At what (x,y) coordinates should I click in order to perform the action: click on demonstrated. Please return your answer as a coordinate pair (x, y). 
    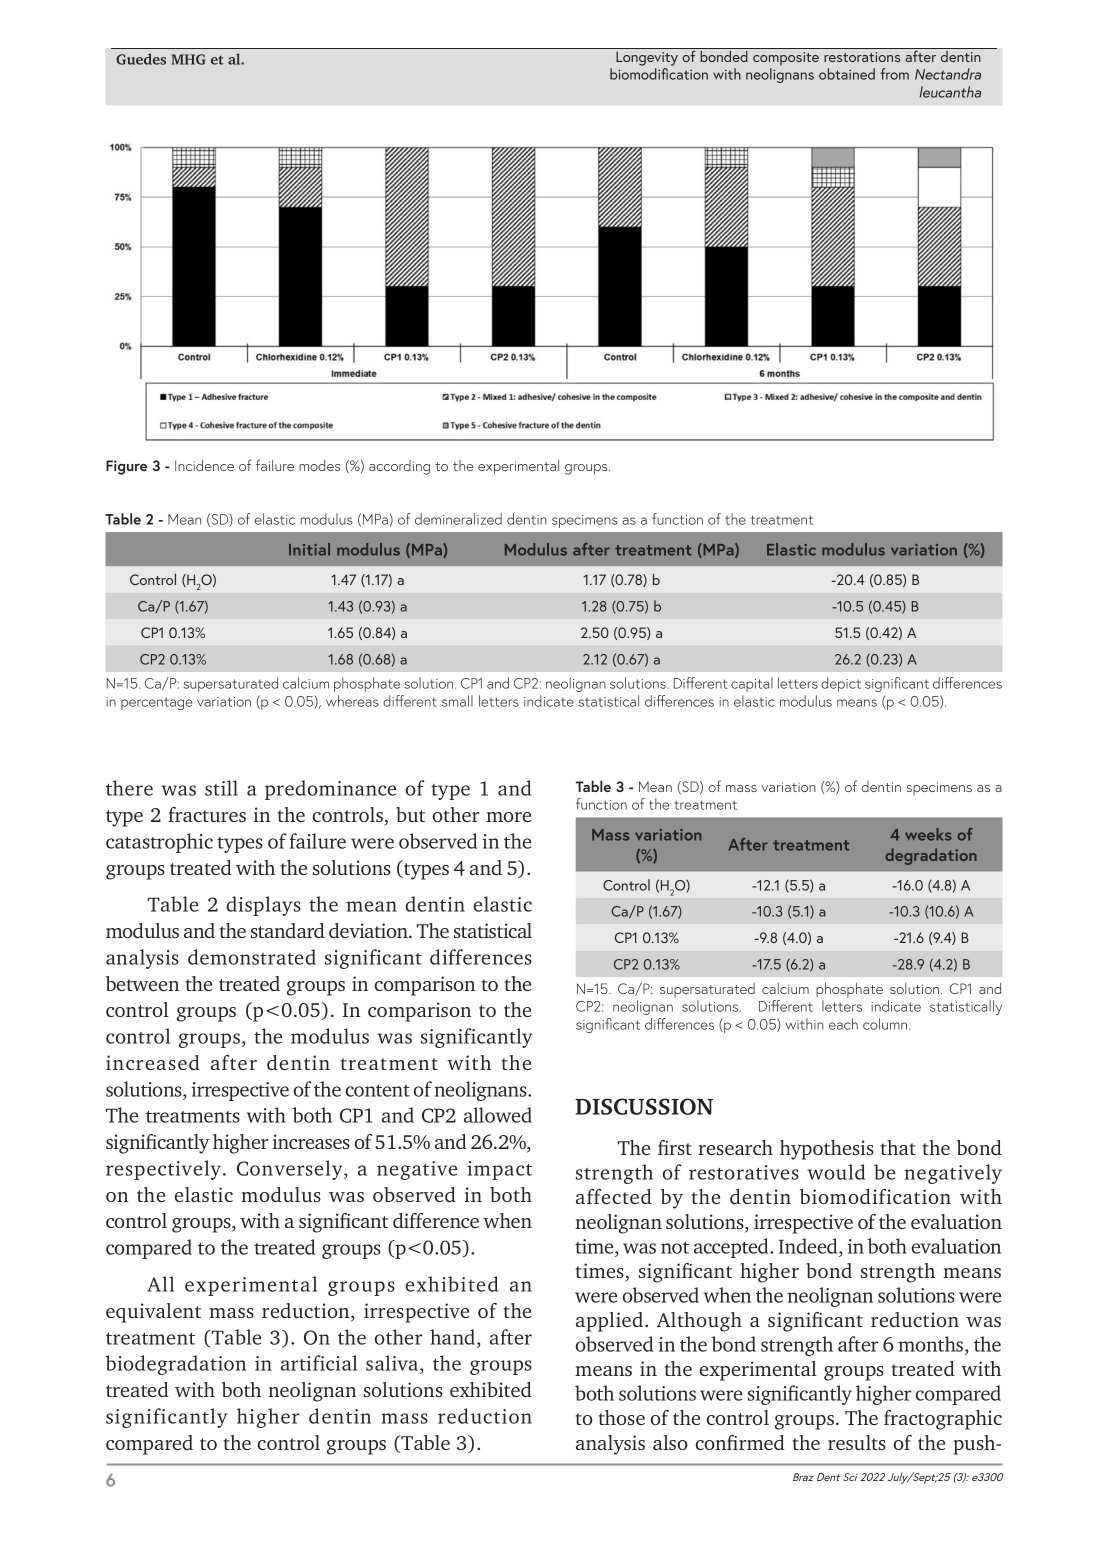
    Looking at the image, I should click on (252, 957).
